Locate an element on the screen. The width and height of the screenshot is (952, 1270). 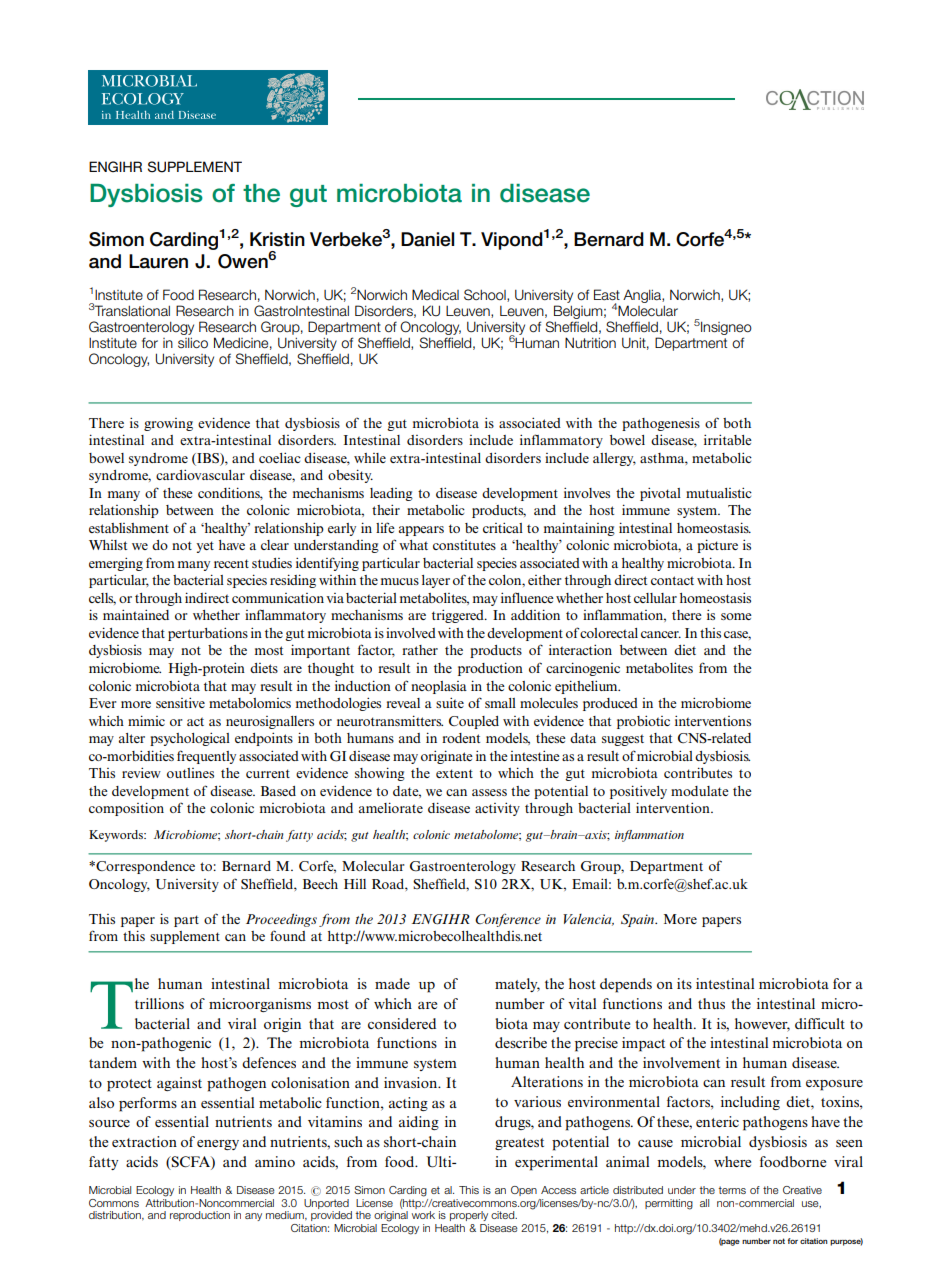
Lauren is located at coordinates (158, 261).
